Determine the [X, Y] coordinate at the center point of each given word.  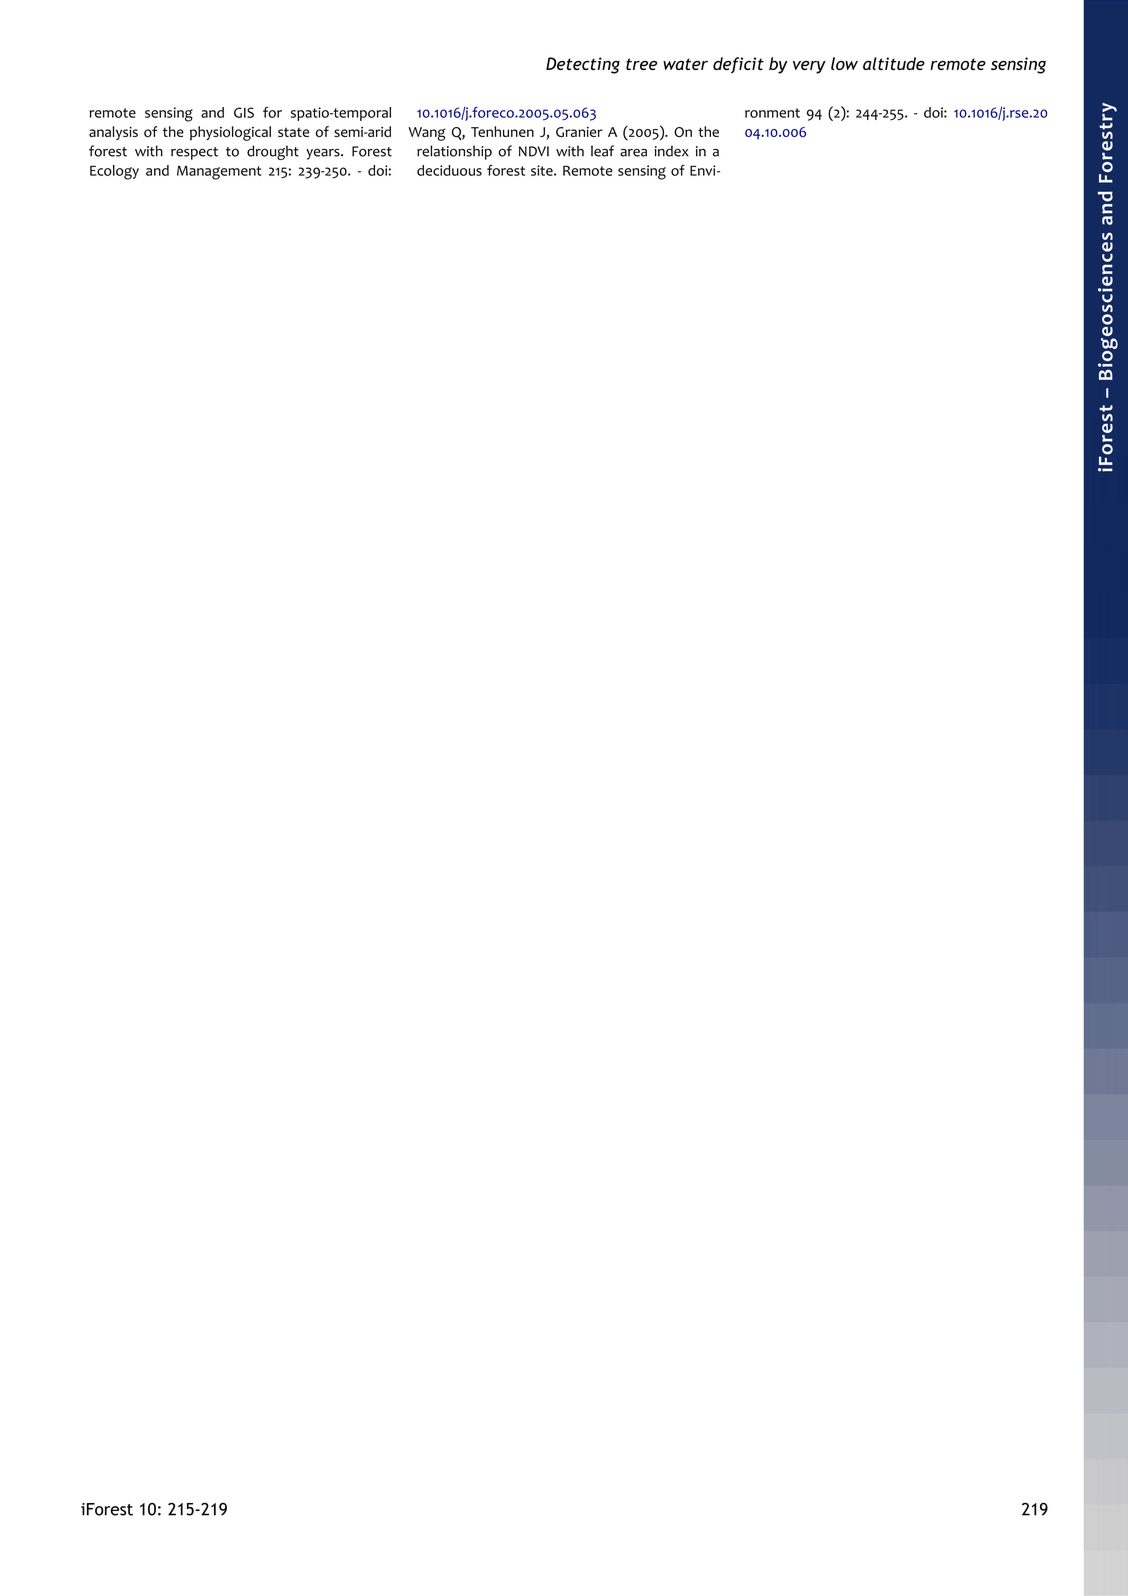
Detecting [583, 65]
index [672, 151]
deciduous [449, 170]
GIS [244, 112]
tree [641, 64]
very [809, 67]
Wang [427, 134]
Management [219, 173]
